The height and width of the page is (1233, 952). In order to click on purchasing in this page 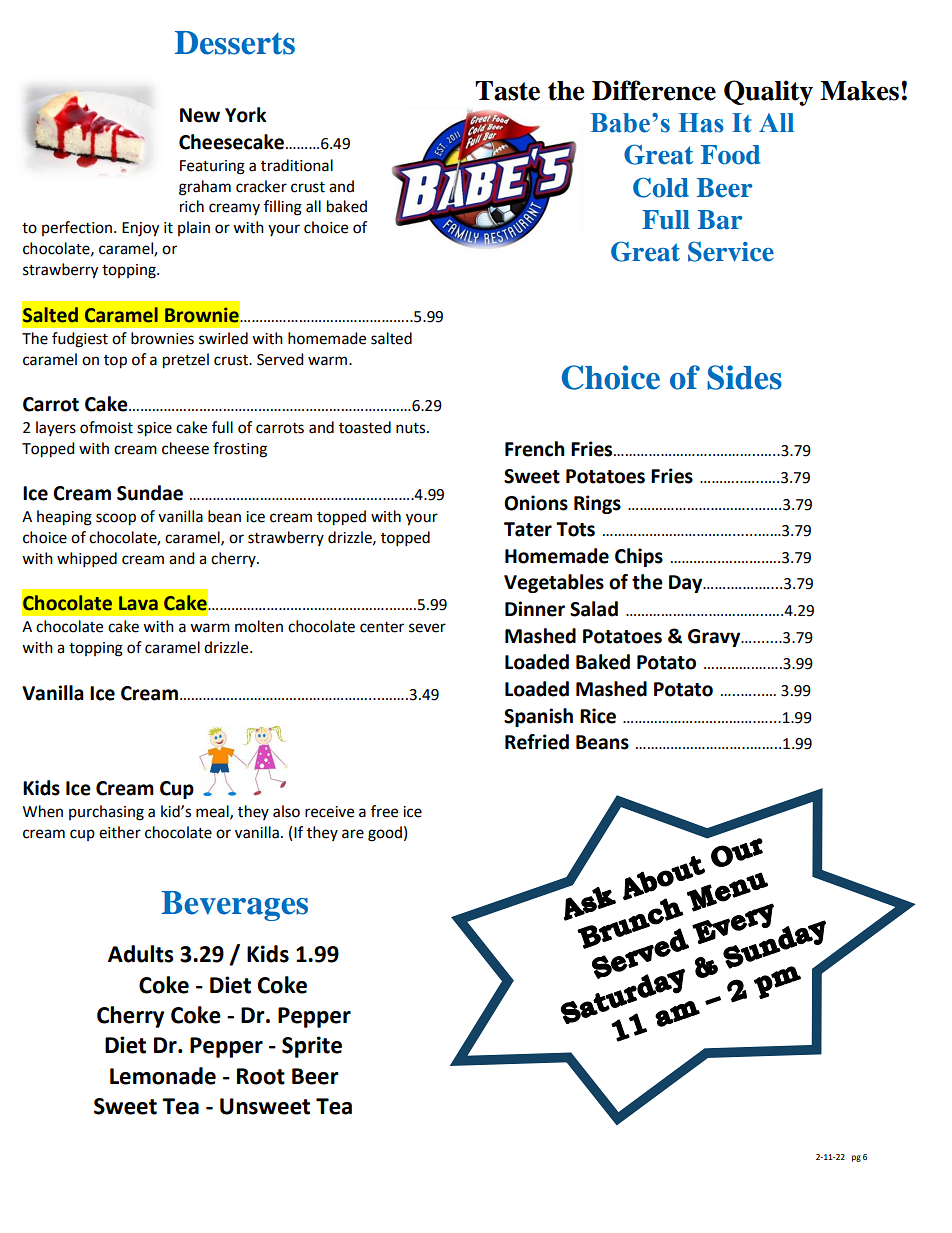, I will do `click(106, 813)`.
